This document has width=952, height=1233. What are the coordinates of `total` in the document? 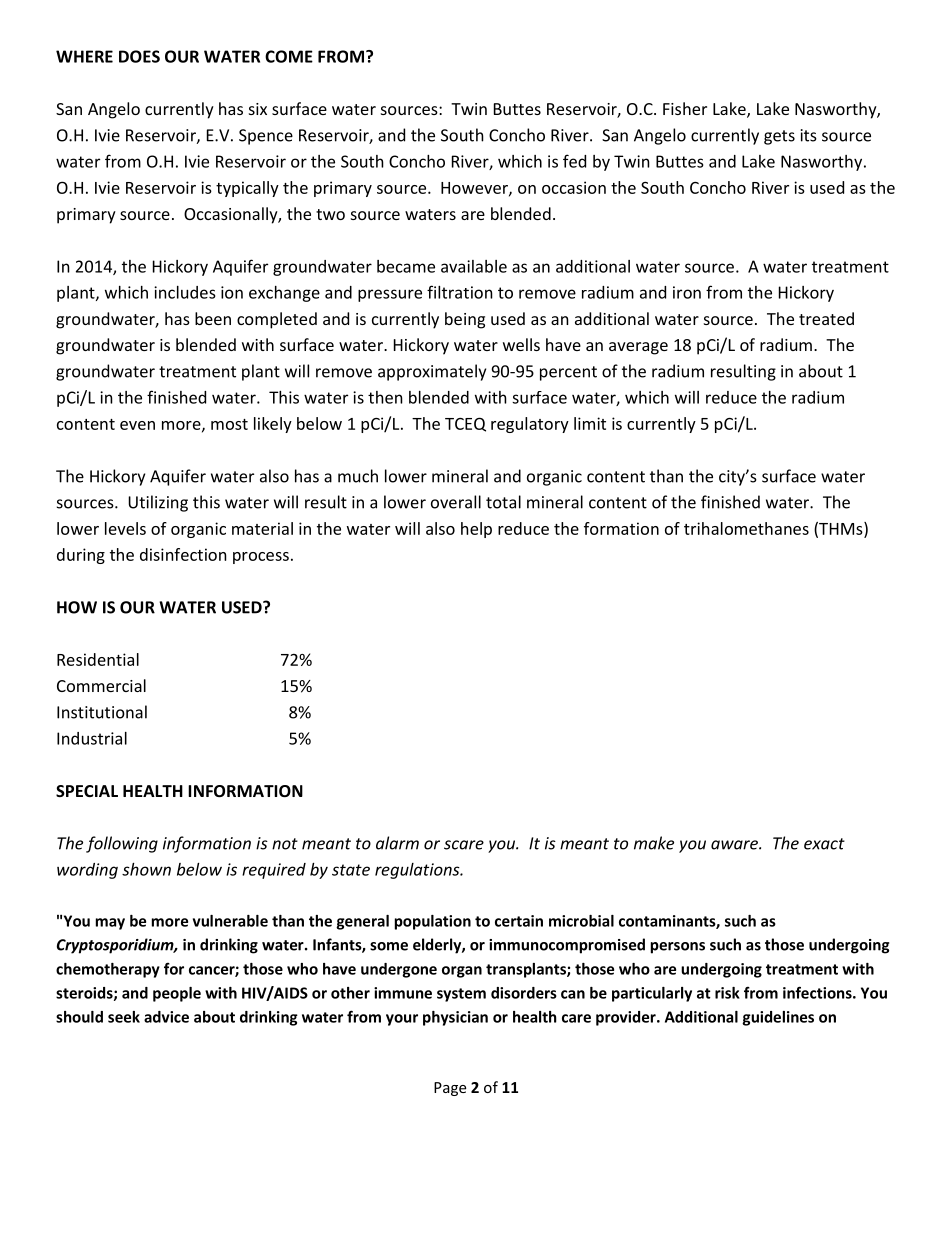 It's located at (503, 502).
